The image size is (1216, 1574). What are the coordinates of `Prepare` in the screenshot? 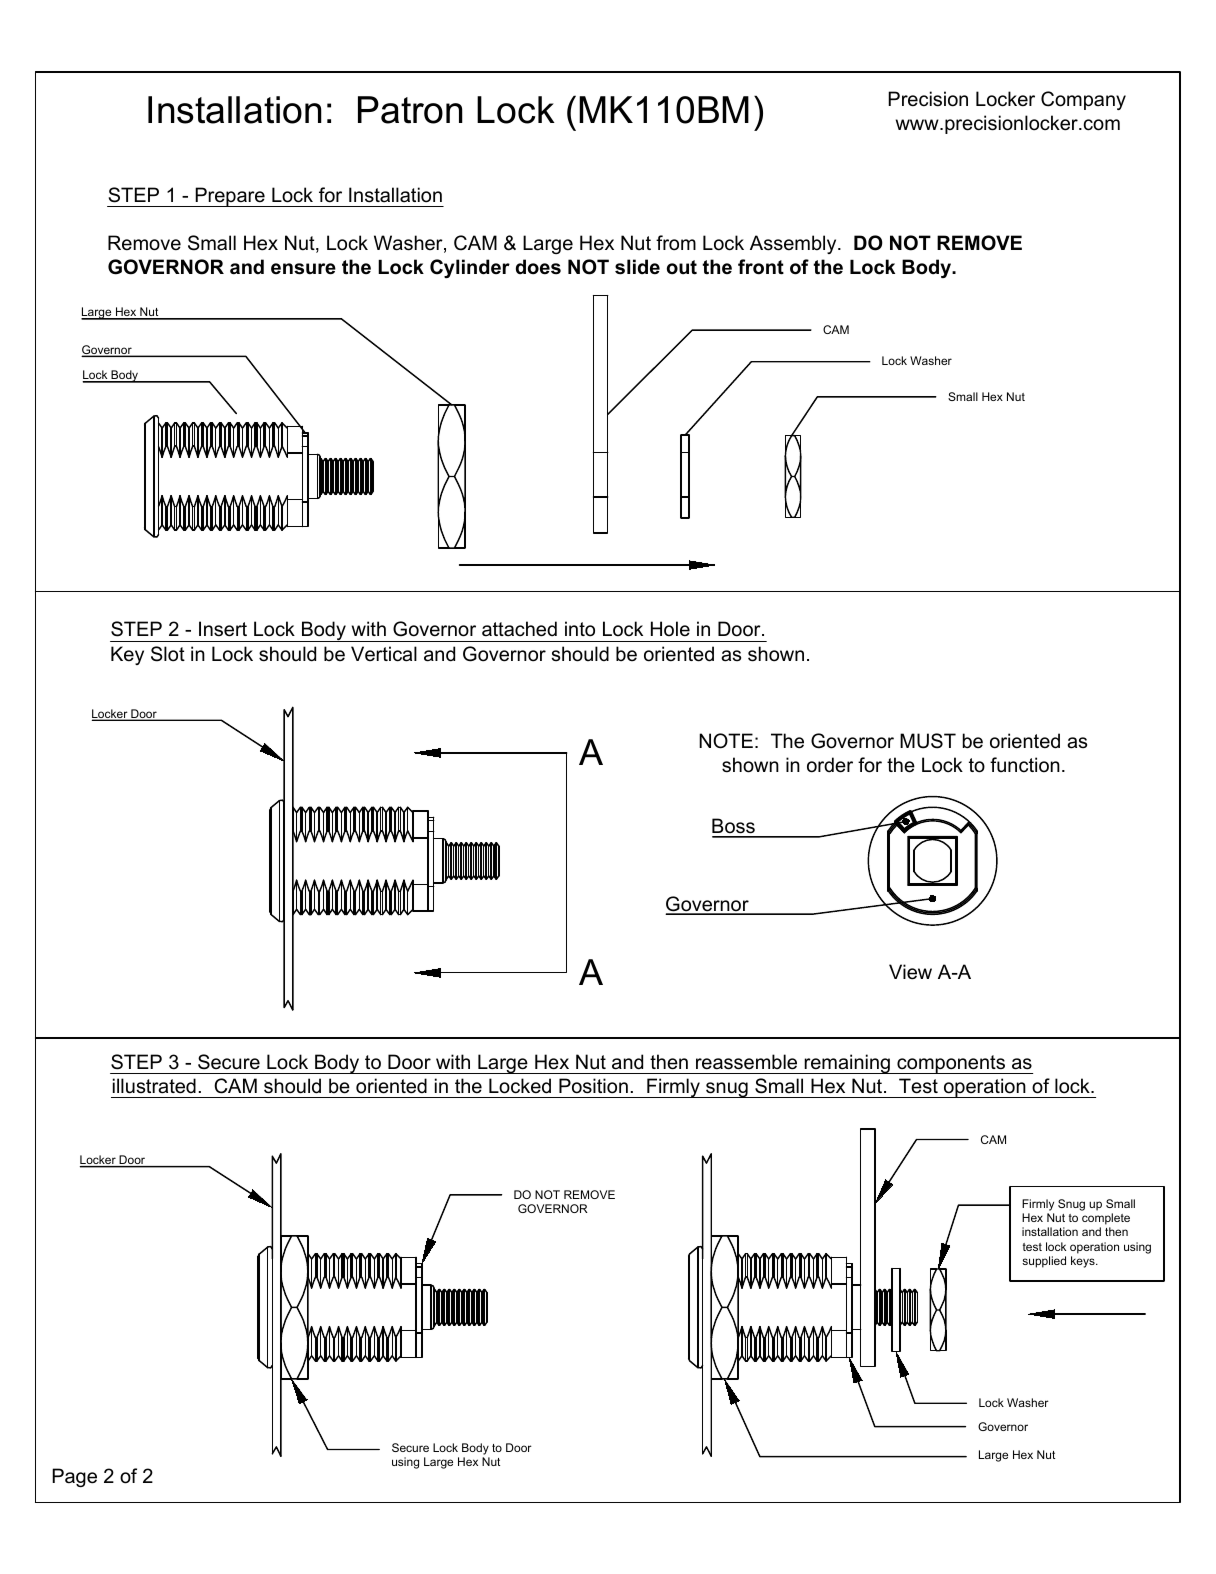 It's located at (230, 197).
